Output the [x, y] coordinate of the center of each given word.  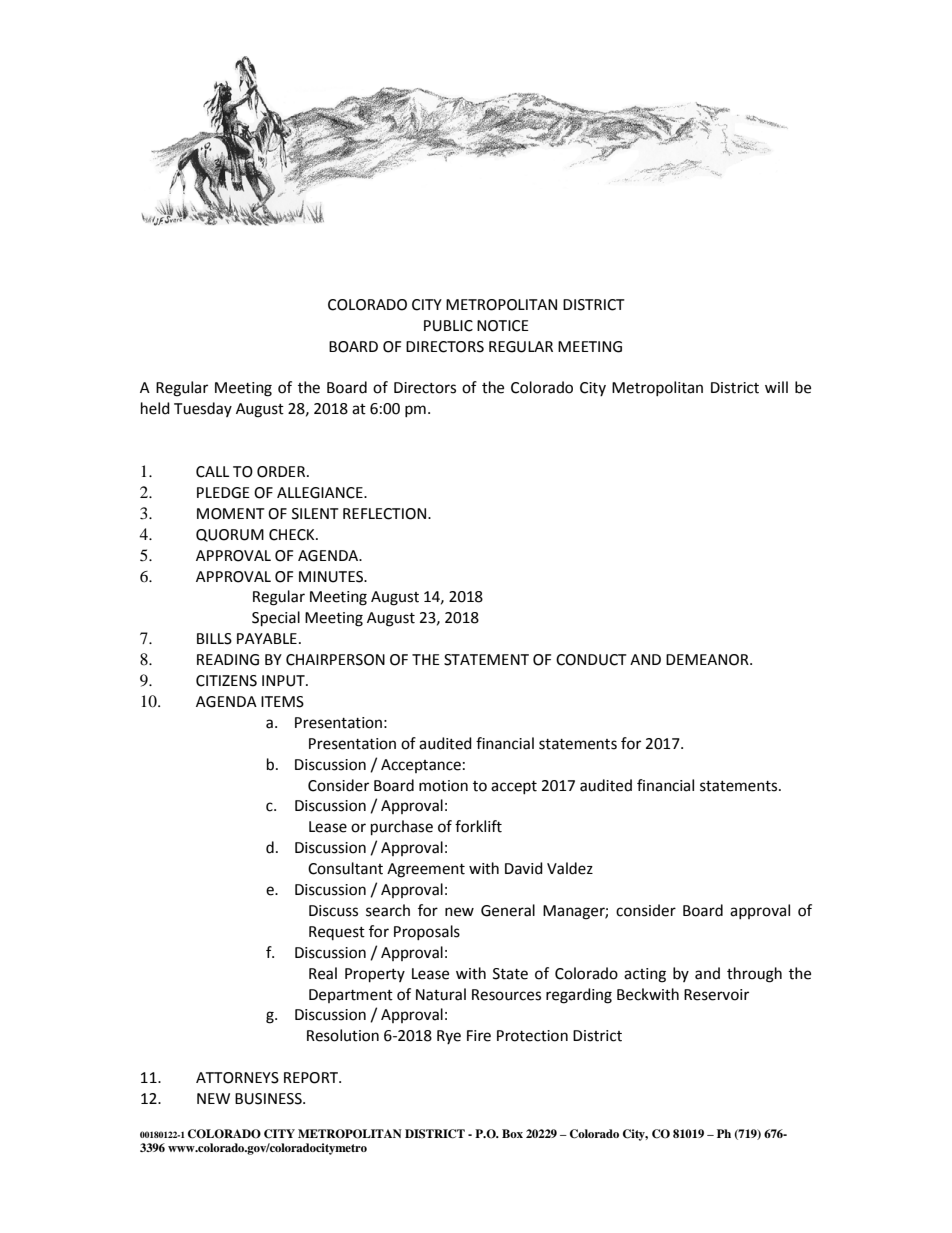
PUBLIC [448, 326]
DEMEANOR [708, 660]
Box [512, 1133]
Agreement [426, 870]
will [776, 387]
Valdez [570, 868]
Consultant [345, 868]
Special [276, 619]
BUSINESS [269, 1099]
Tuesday [203, 409]
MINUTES [332, 577]
